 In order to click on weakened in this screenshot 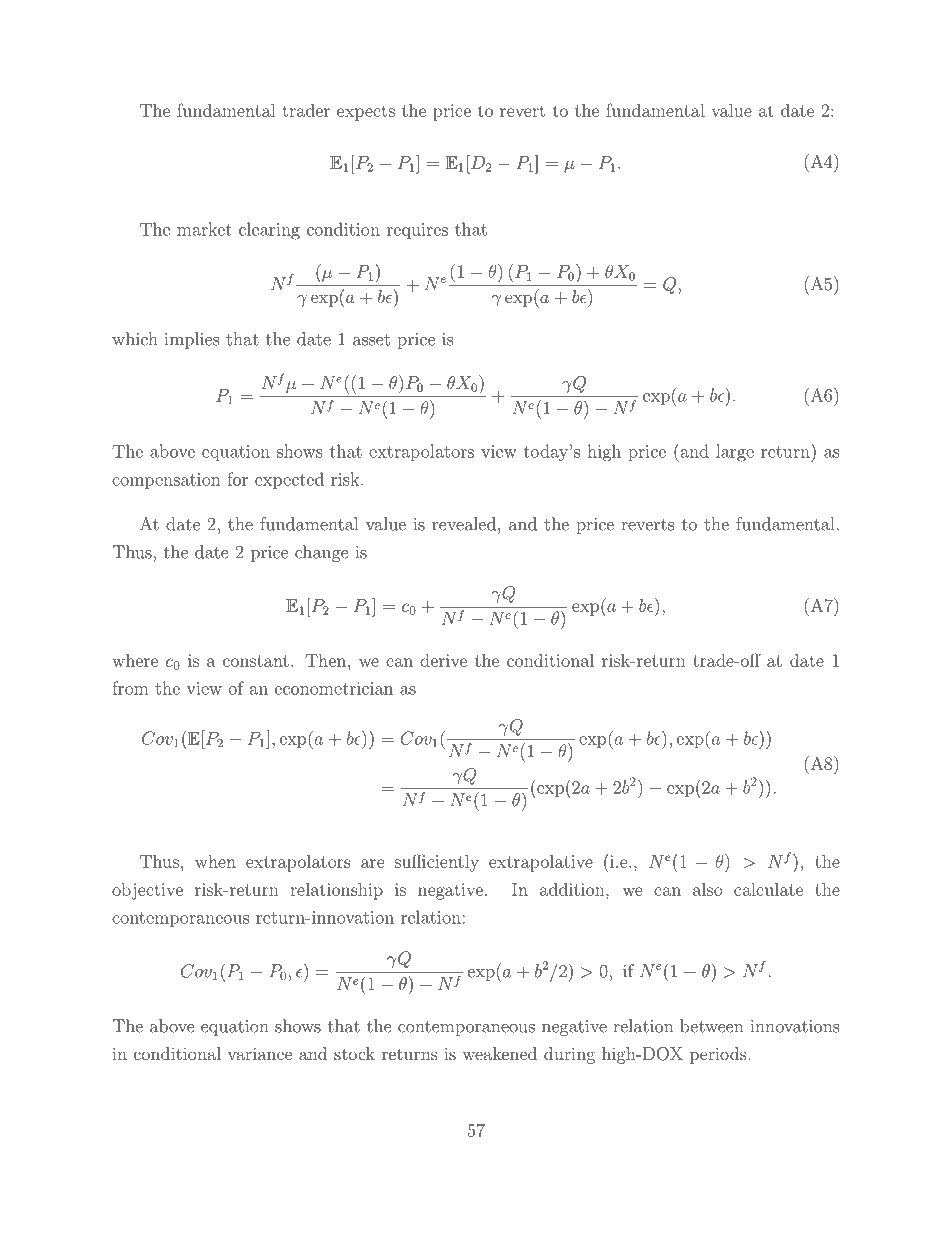, I will do `click(499, 1053)`.
